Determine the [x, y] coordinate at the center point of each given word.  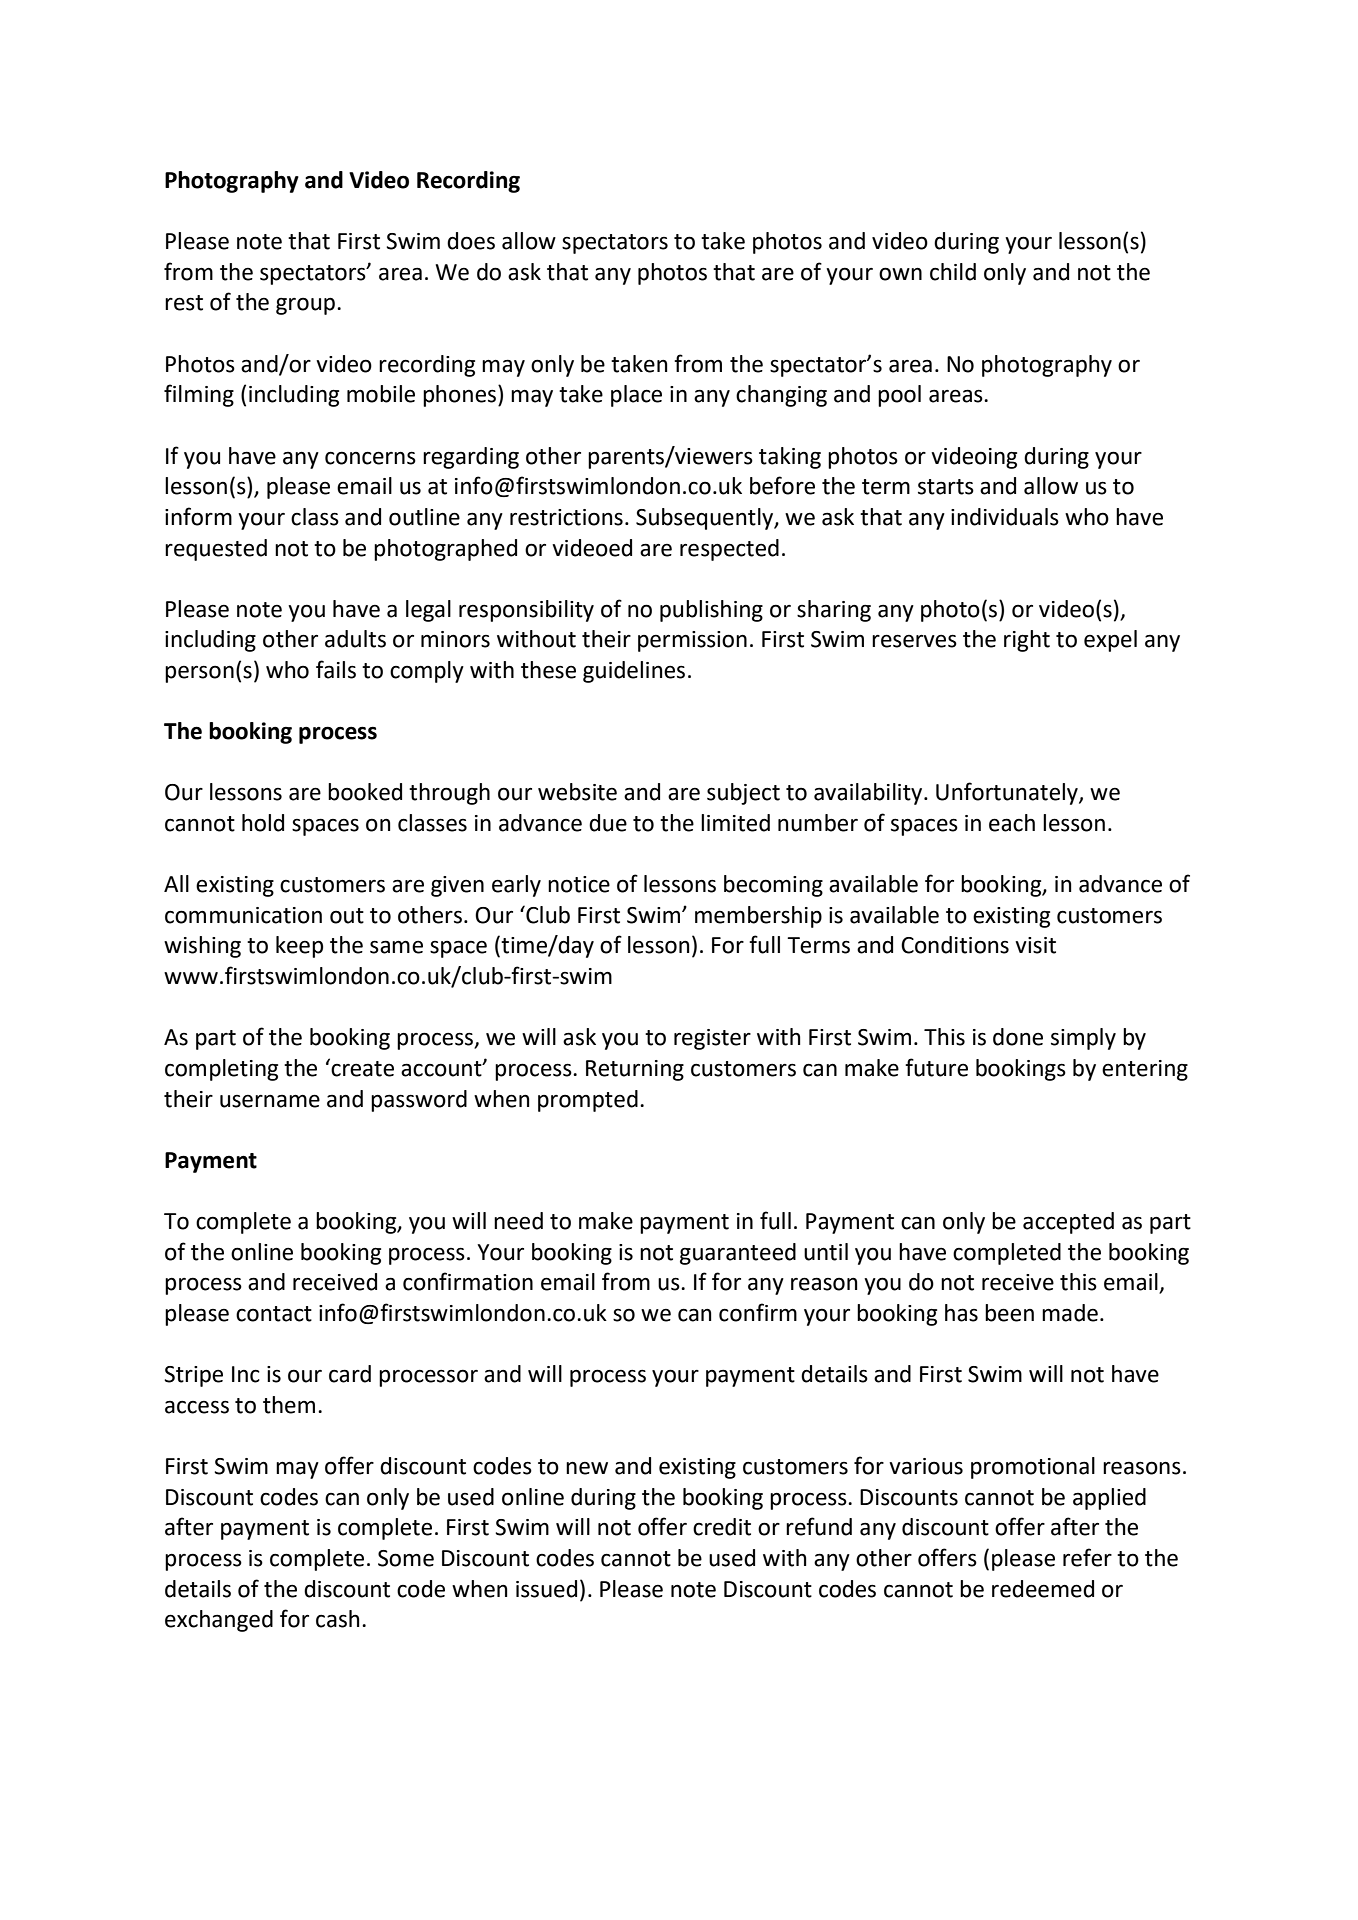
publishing [711, 611]
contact [274, 1314]
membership [758, 917]
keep [299, 947]
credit [722, 1527]
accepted [1068, 1223]
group [305, 306]
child [953, 272]
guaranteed [738, 1254]
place [636, 396]
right [1027, 641]
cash [338, 1619]
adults [355, 639]
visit [1035, 945]
